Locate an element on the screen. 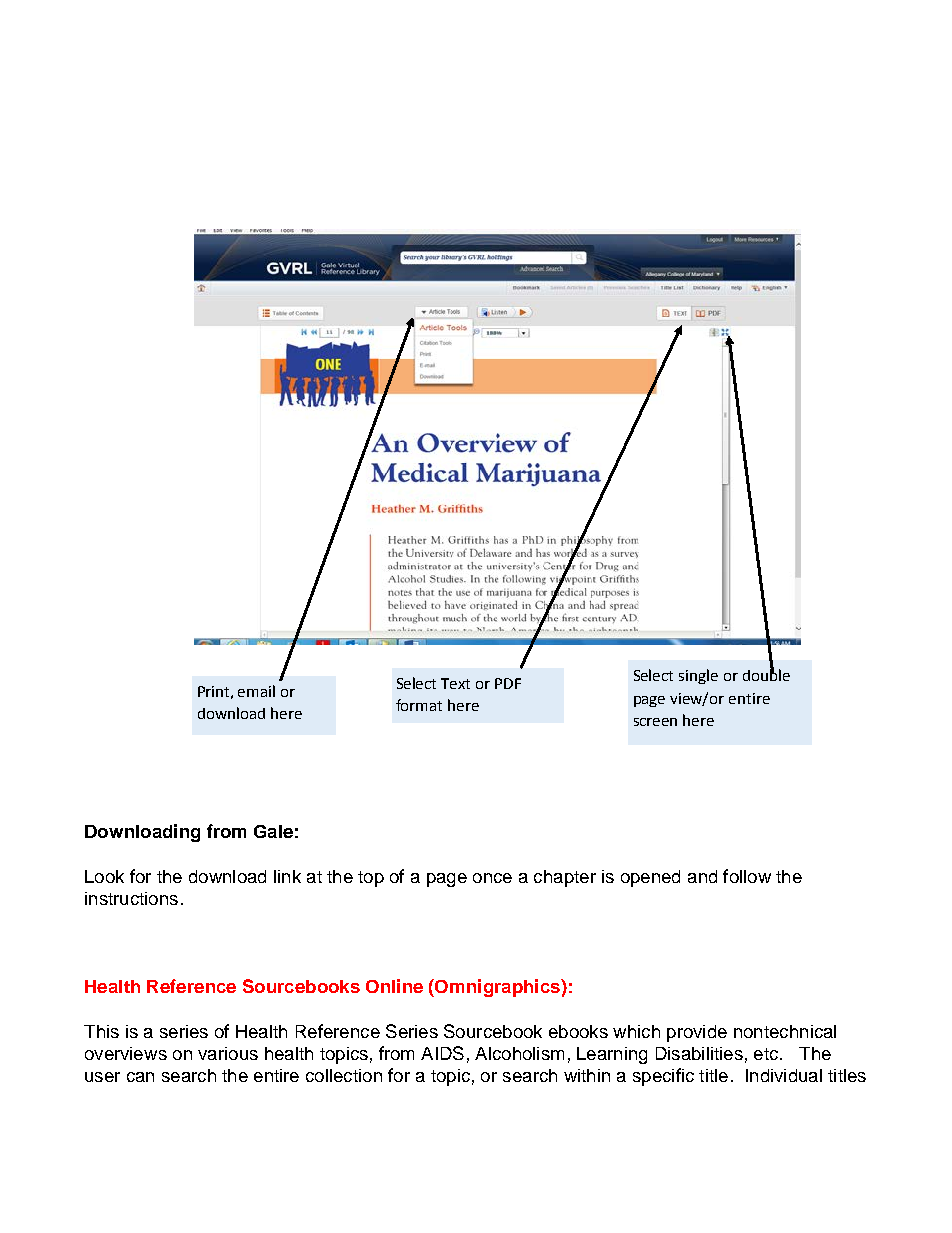 This screenshot has width=952, height=1233. and is located at coordinates (702, 876).
